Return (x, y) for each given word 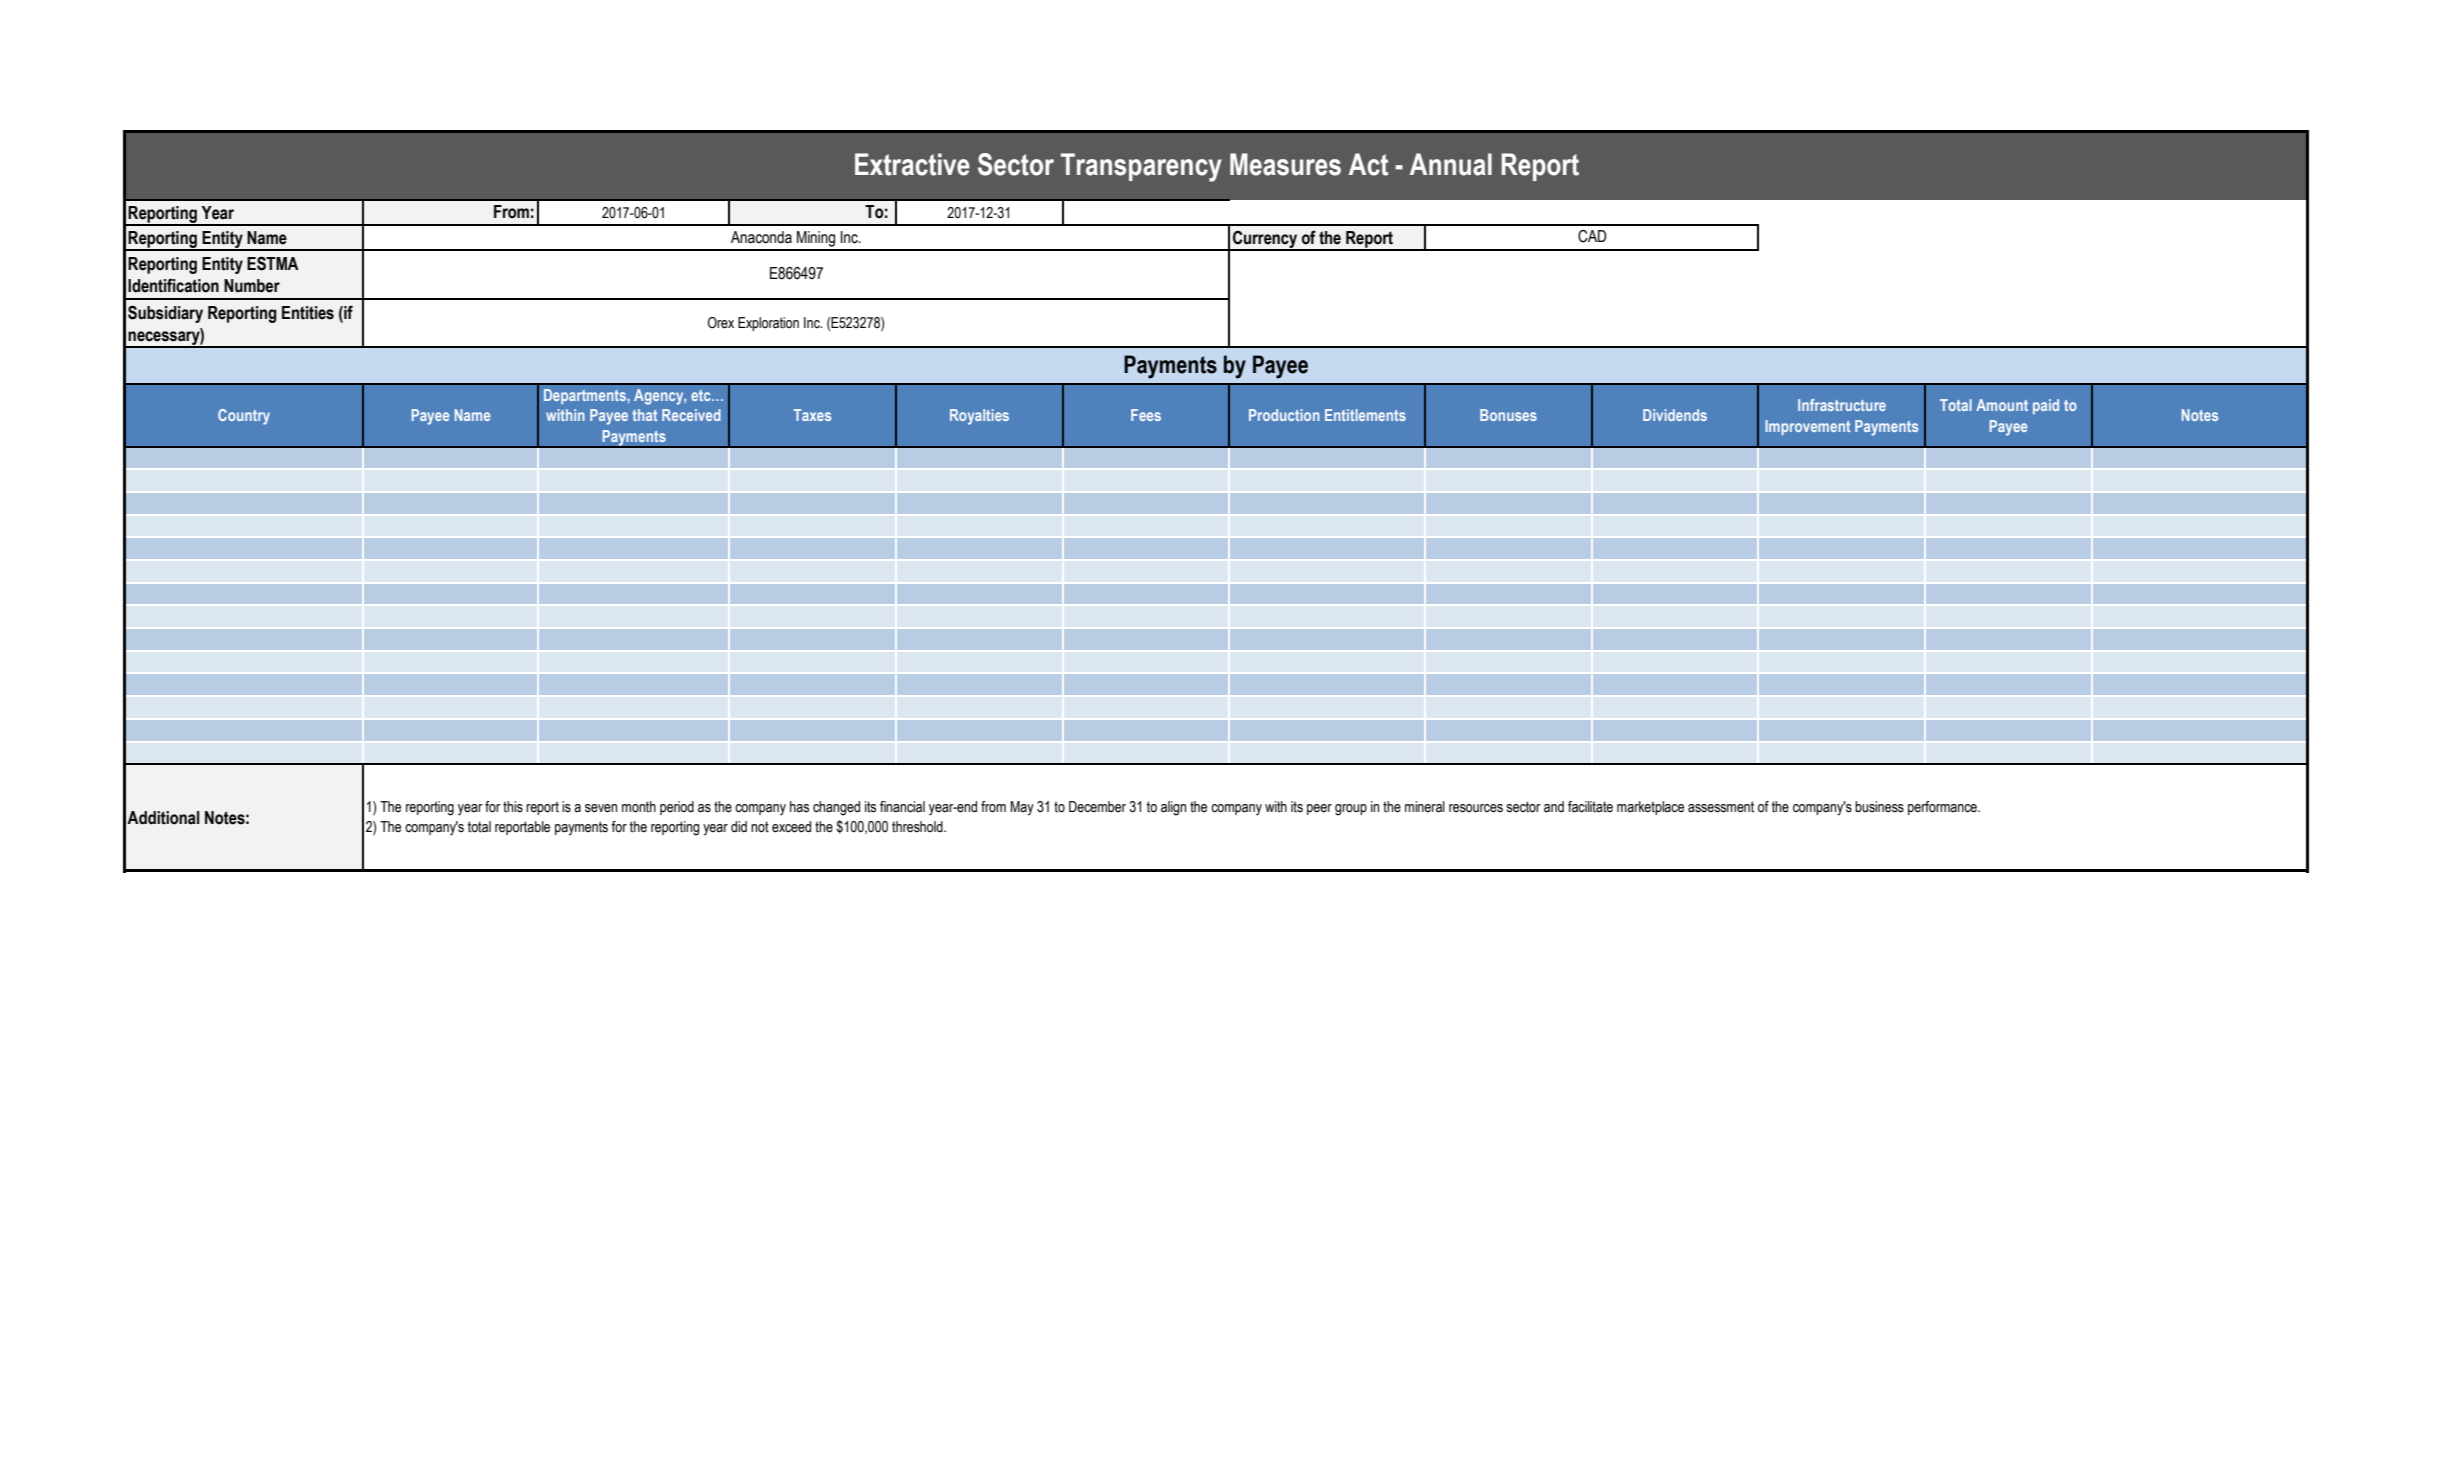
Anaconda (761, 237)
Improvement (1807, 427)
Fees (1146, 415)
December (1097, 807)
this (513, 807)
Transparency (1141, 167)
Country (244, 417)
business (1879, 807)
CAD (1592, 236)
